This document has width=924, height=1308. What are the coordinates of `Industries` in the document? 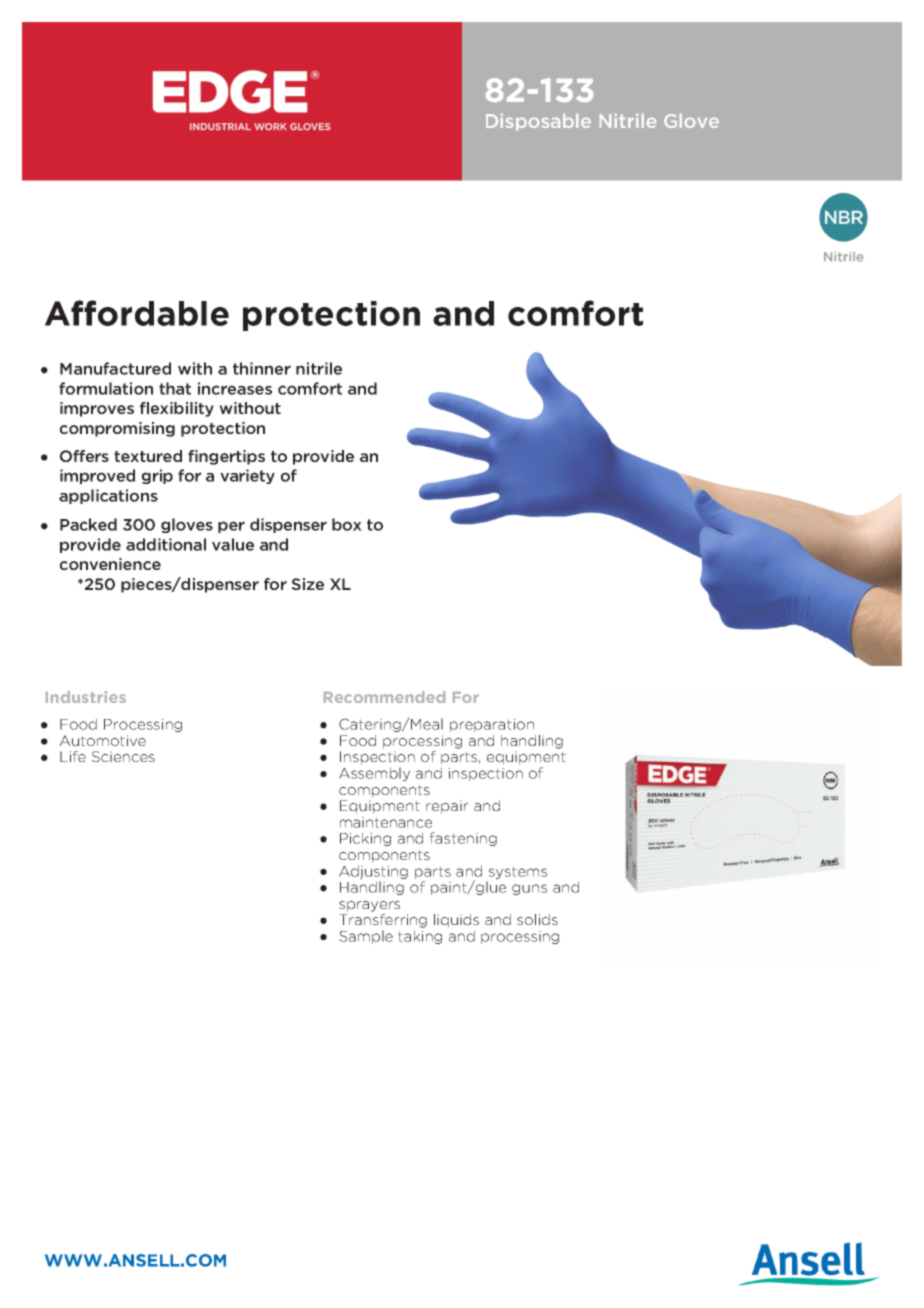 It's located at (86, 697).
